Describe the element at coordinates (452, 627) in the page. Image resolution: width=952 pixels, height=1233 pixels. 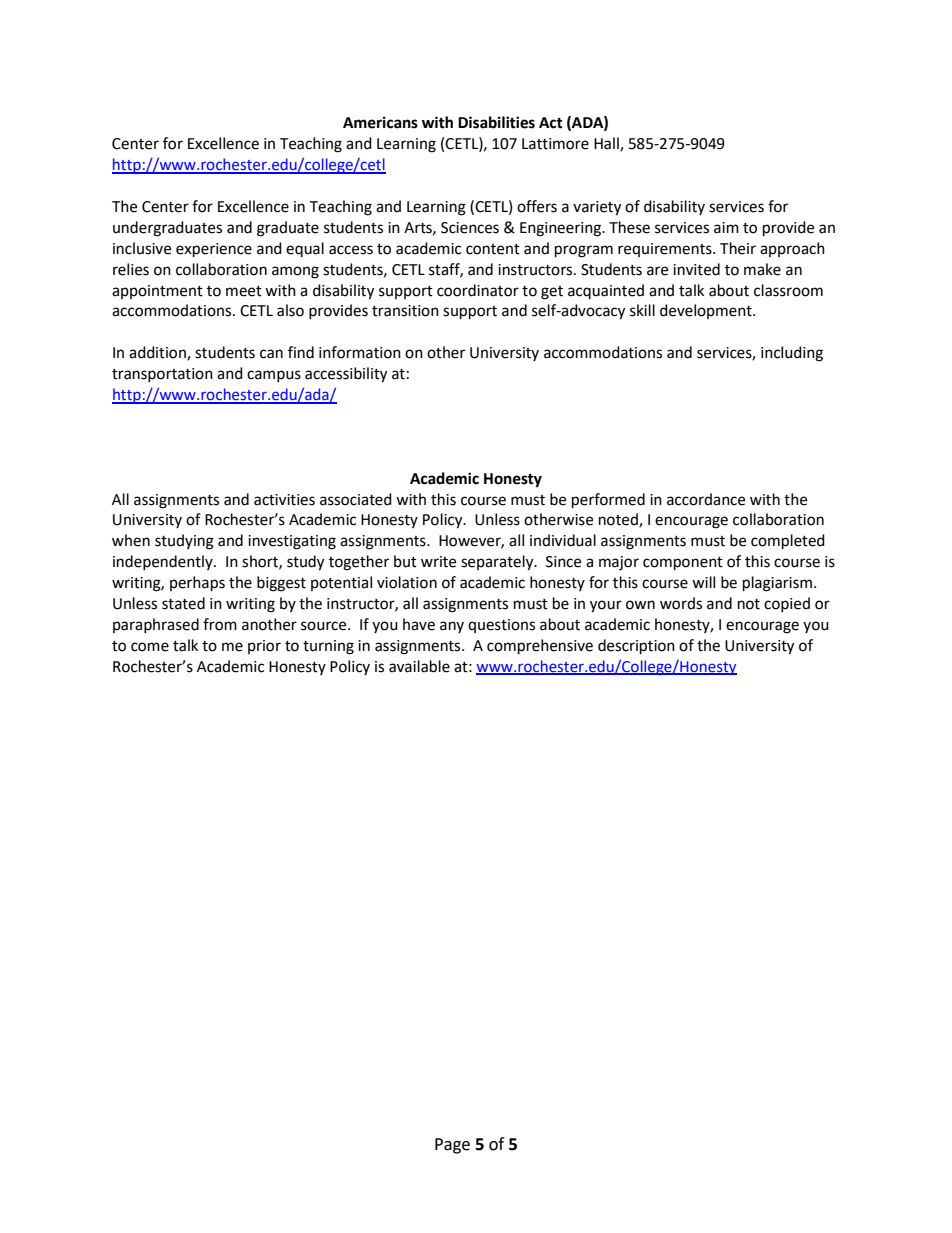
I see `any` at that location.
